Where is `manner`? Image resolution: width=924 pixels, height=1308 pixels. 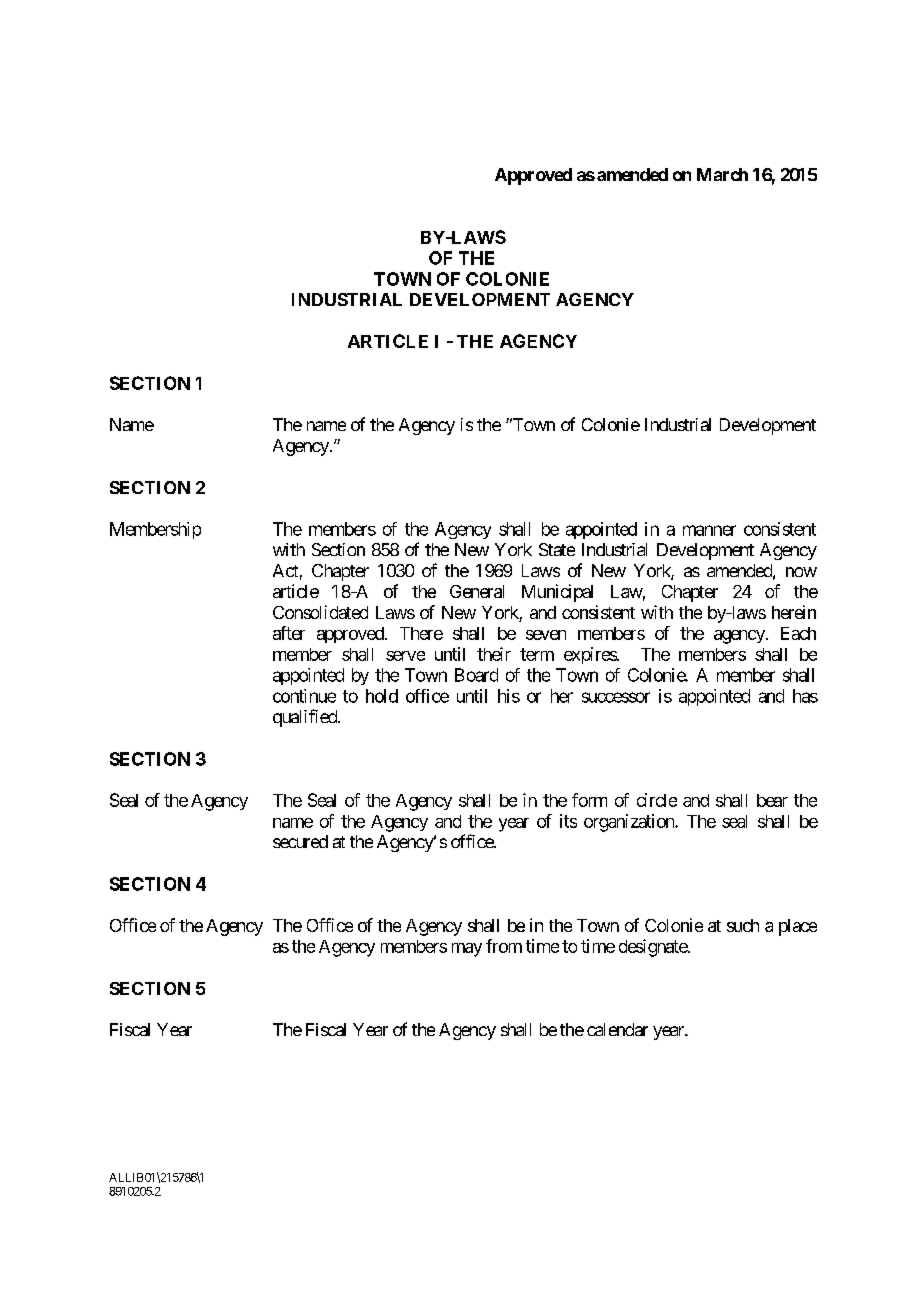
manner is located at coordinates (709, 530).
